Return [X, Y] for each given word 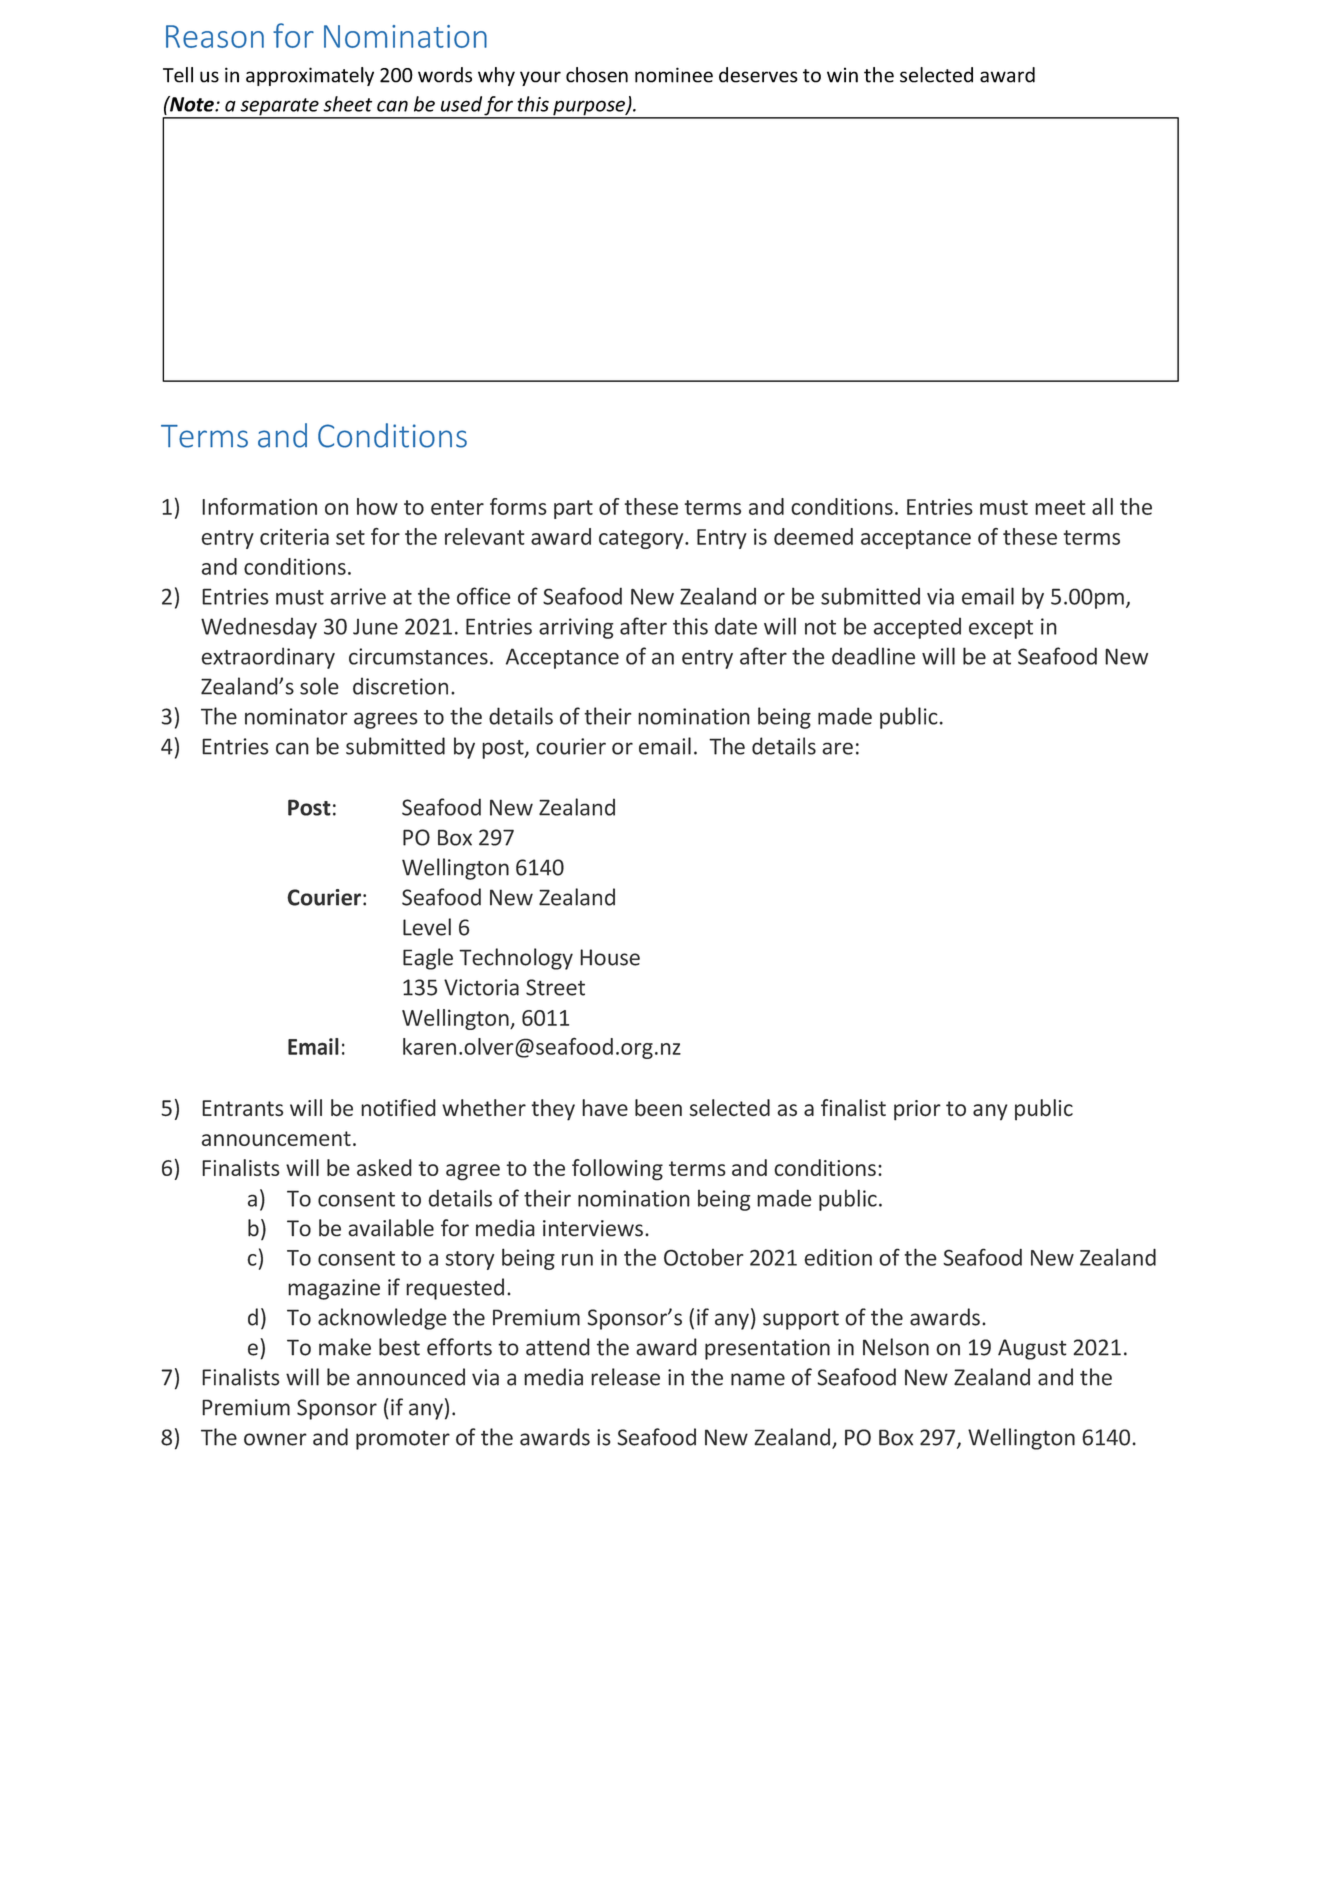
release [625, 1377]
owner [275, 1439]
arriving [576, 628]
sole [319, 686]
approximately [310, 76]
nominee [674, 75]
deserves [758, 75]
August [1032, 1349]
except [1001, 629]
